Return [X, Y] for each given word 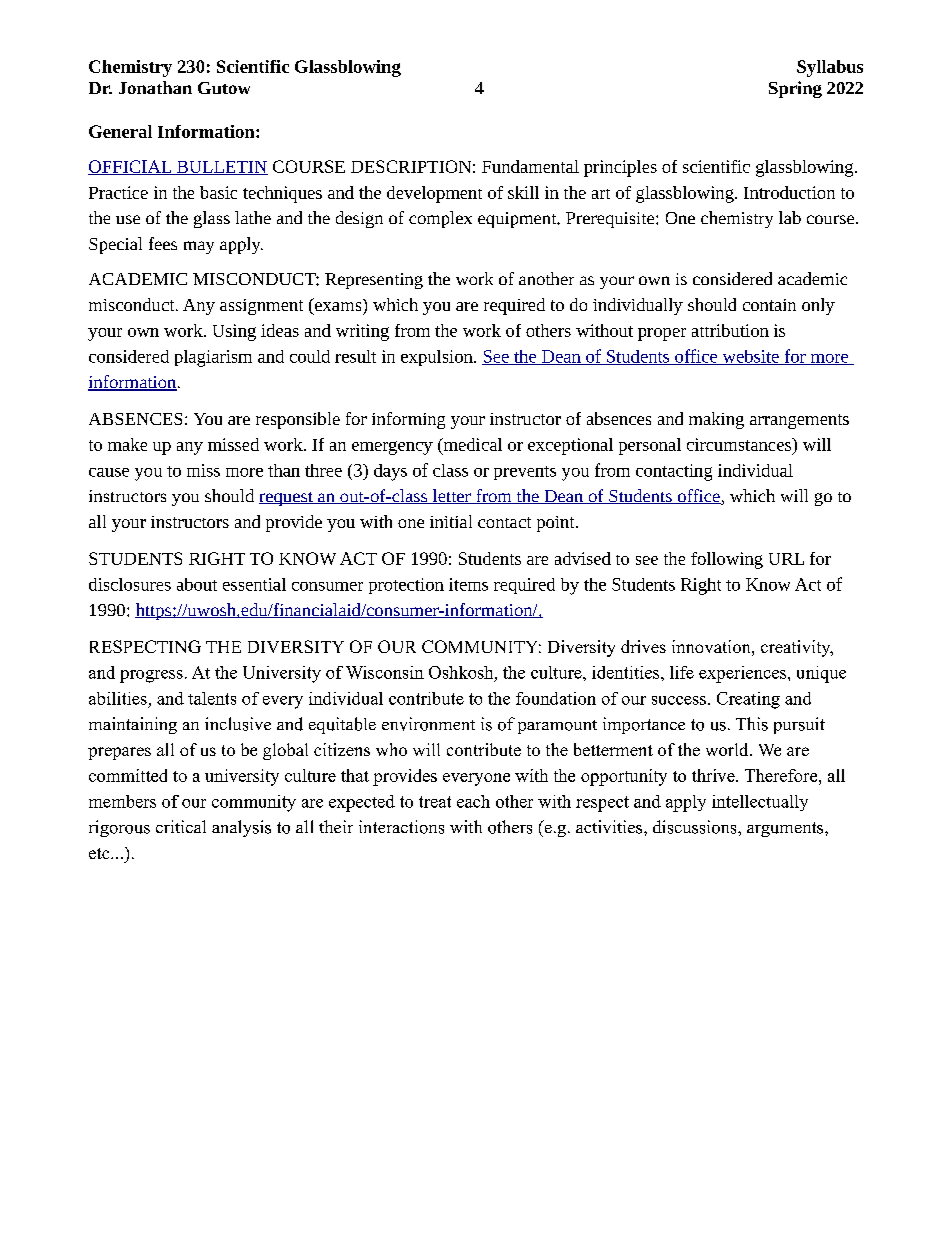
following [727, 560]
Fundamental [530, 166]
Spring [795, 89]
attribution [730, 330]
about [197, 584]
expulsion [438, 358]
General [120, 131]
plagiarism [213, 358]
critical [181, 826]
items [468, 584]
